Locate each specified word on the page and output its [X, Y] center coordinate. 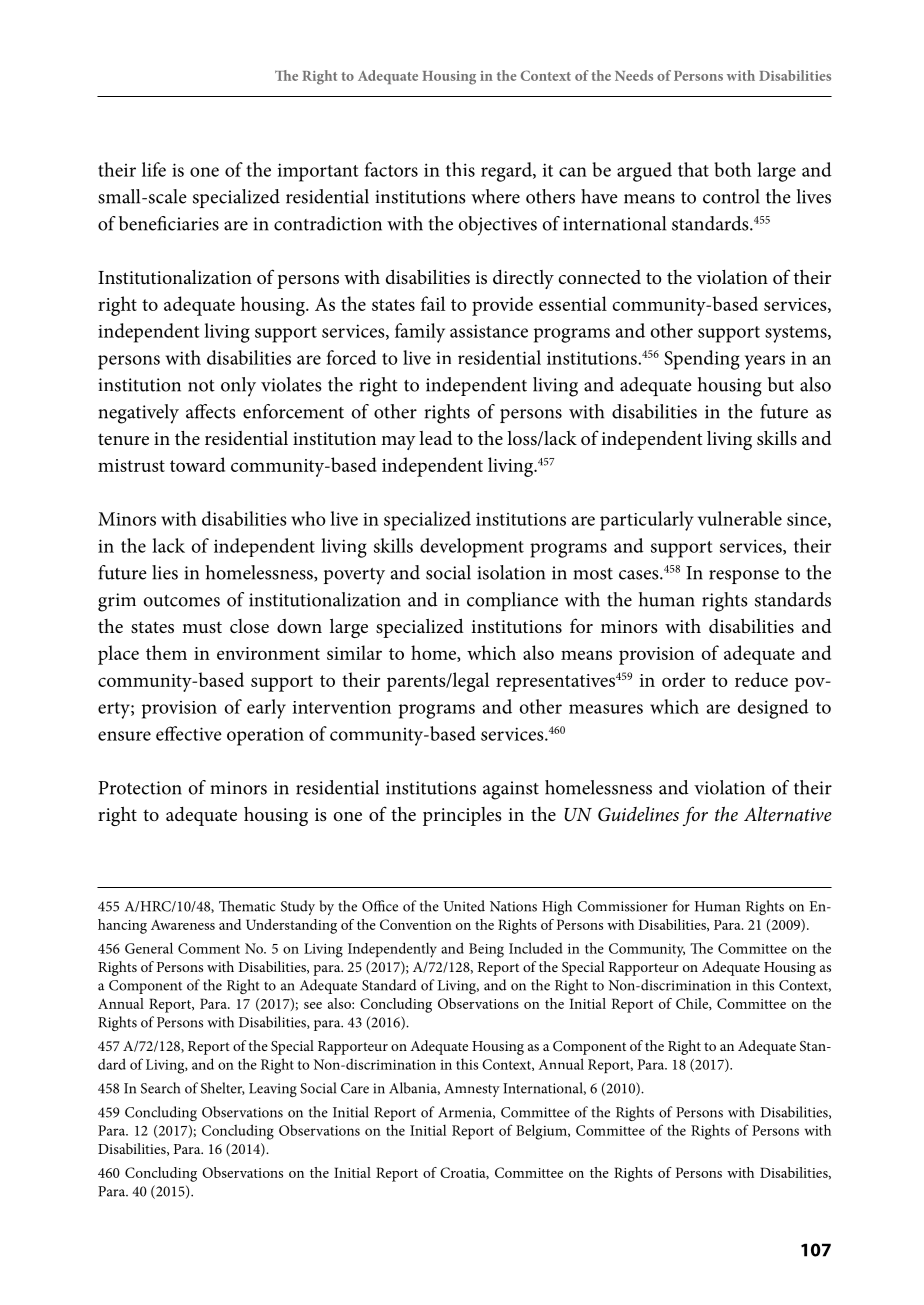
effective [189, 733]
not [201, 386]
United [464, 906]
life [154, 169]
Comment [209, 948]
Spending [702, 360]
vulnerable [740, 518]
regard [507, 172]
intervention [342, 707]
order [683, 679]
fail [433, 303]
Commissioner [622, 906]
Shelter [223, 1088]
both [732, 169]
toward [197, 464]
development [472, 548]
